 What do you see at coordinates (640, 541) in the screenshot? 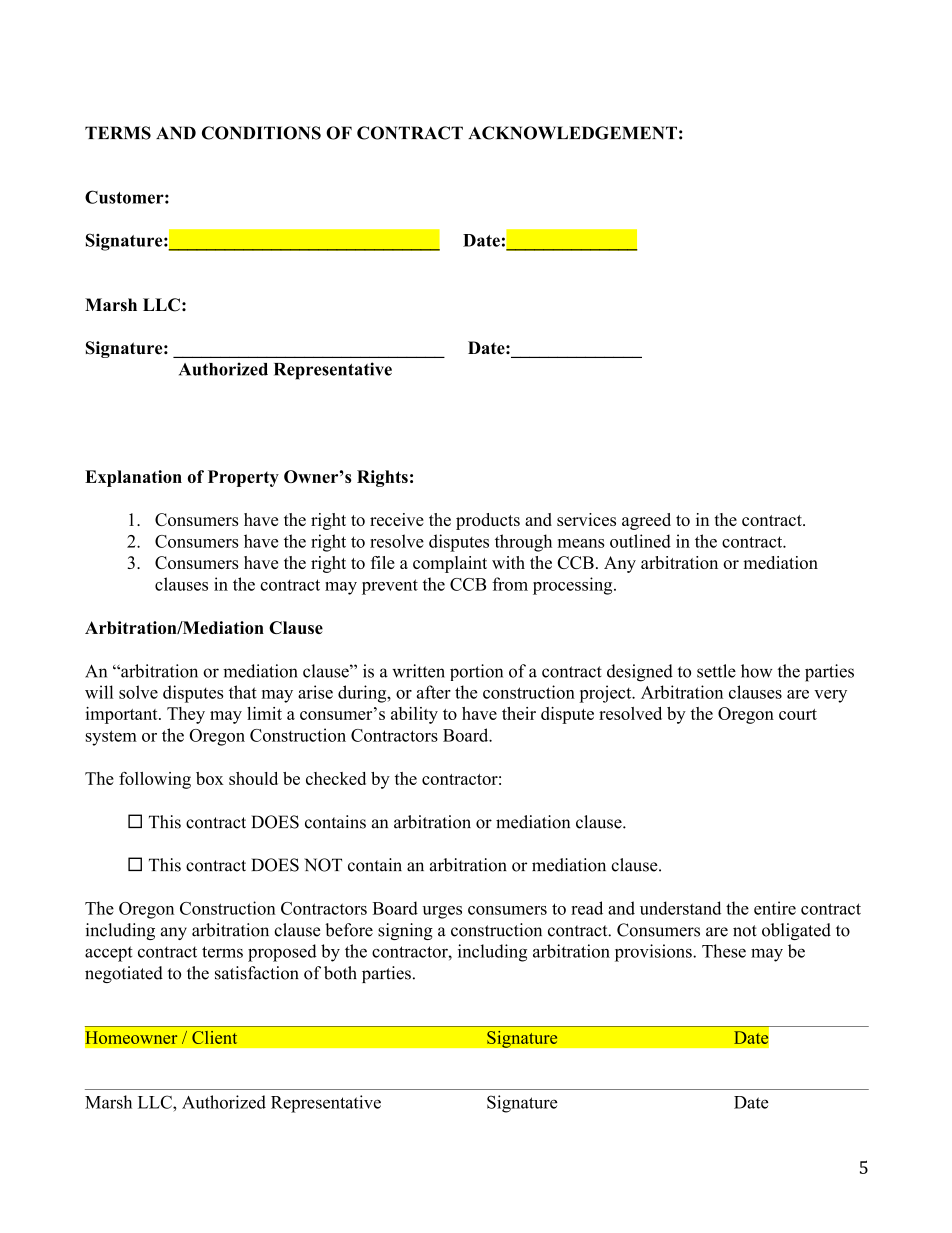
I see `outlined` at bounding box center [640, 541].
